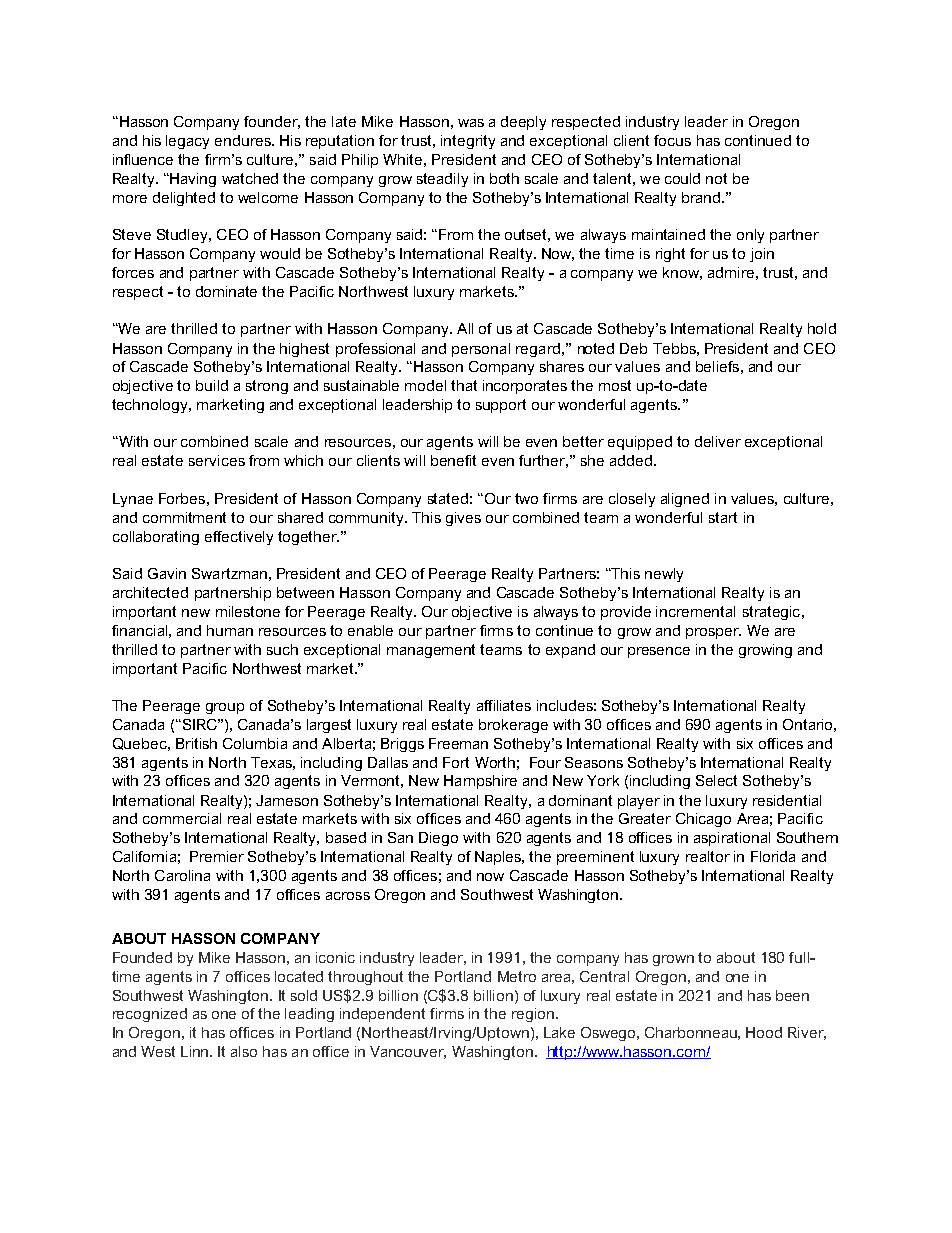  I want to click on affiliates, so click(504, 705).
